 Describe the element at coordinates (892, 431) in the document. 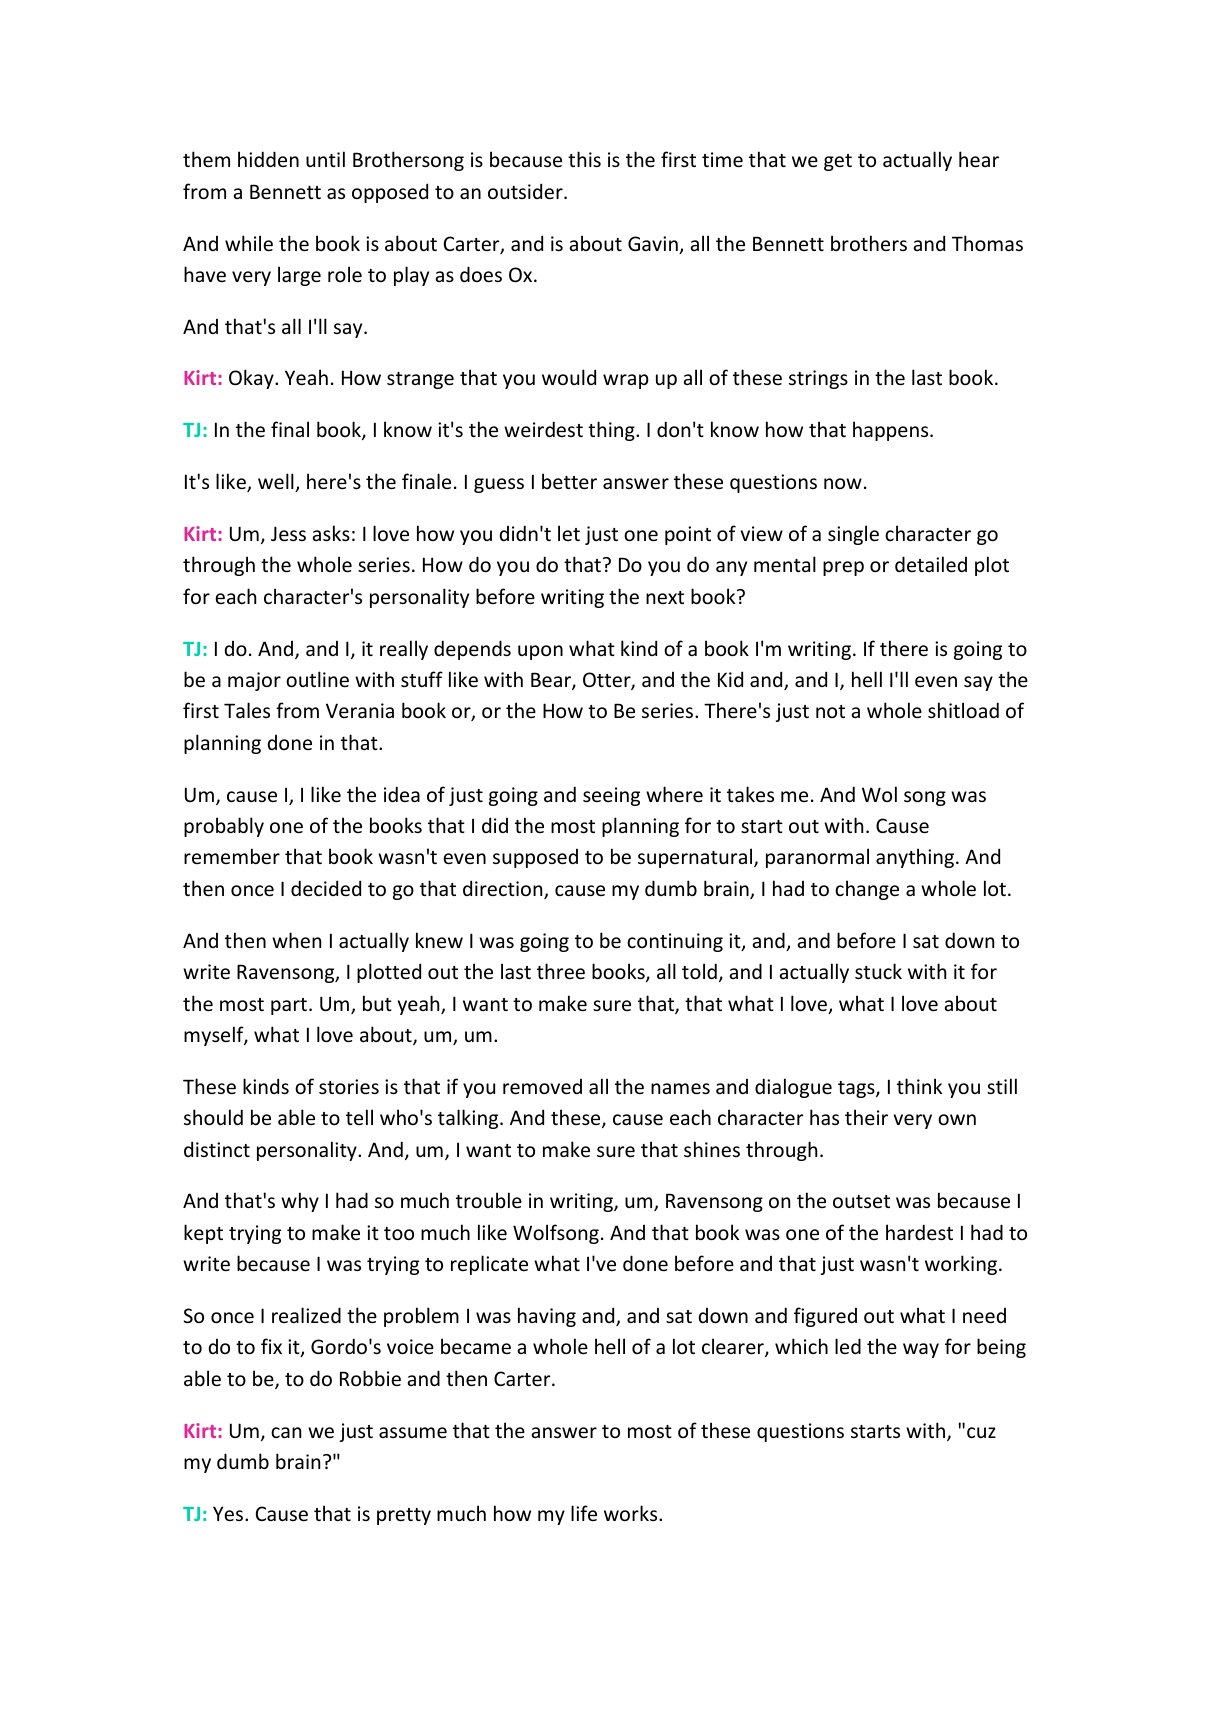

I see `happens` at that location.
